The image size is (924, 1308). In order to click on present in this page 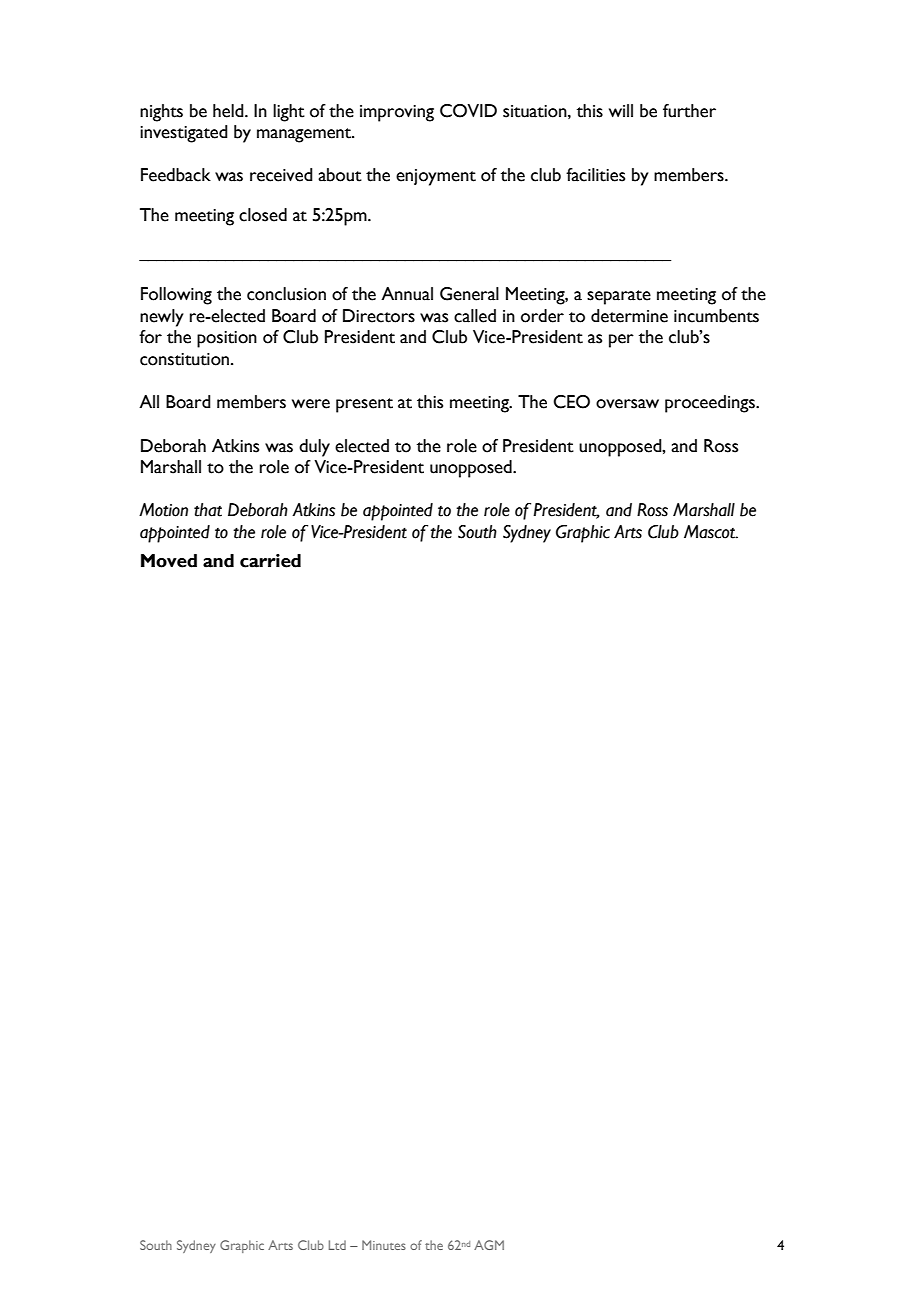, I will do `click(364, 405)`.
